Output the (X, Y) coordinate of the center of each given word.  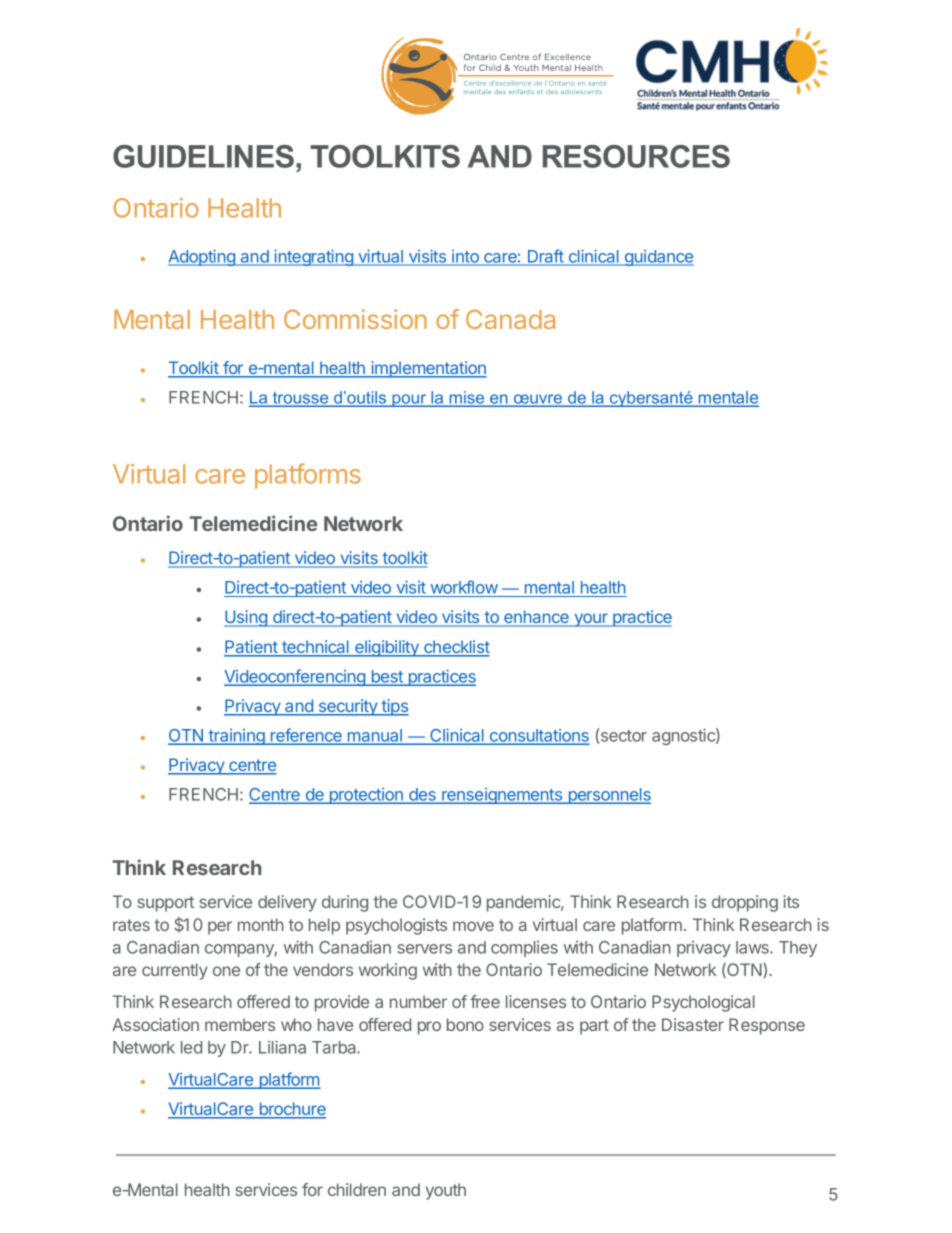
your (591, 620)
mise (467, 398)
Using (246, 618)
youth (446, 1191)
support (166, 904)
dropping (745, 903)
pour (409, 400)
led (191, 1047)
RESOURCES (636, 156)
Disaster (693, 1024)
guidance (658, 258)
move (473, 926)
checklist (456, 648)
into (465, 257)
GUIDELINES (203, 156)
